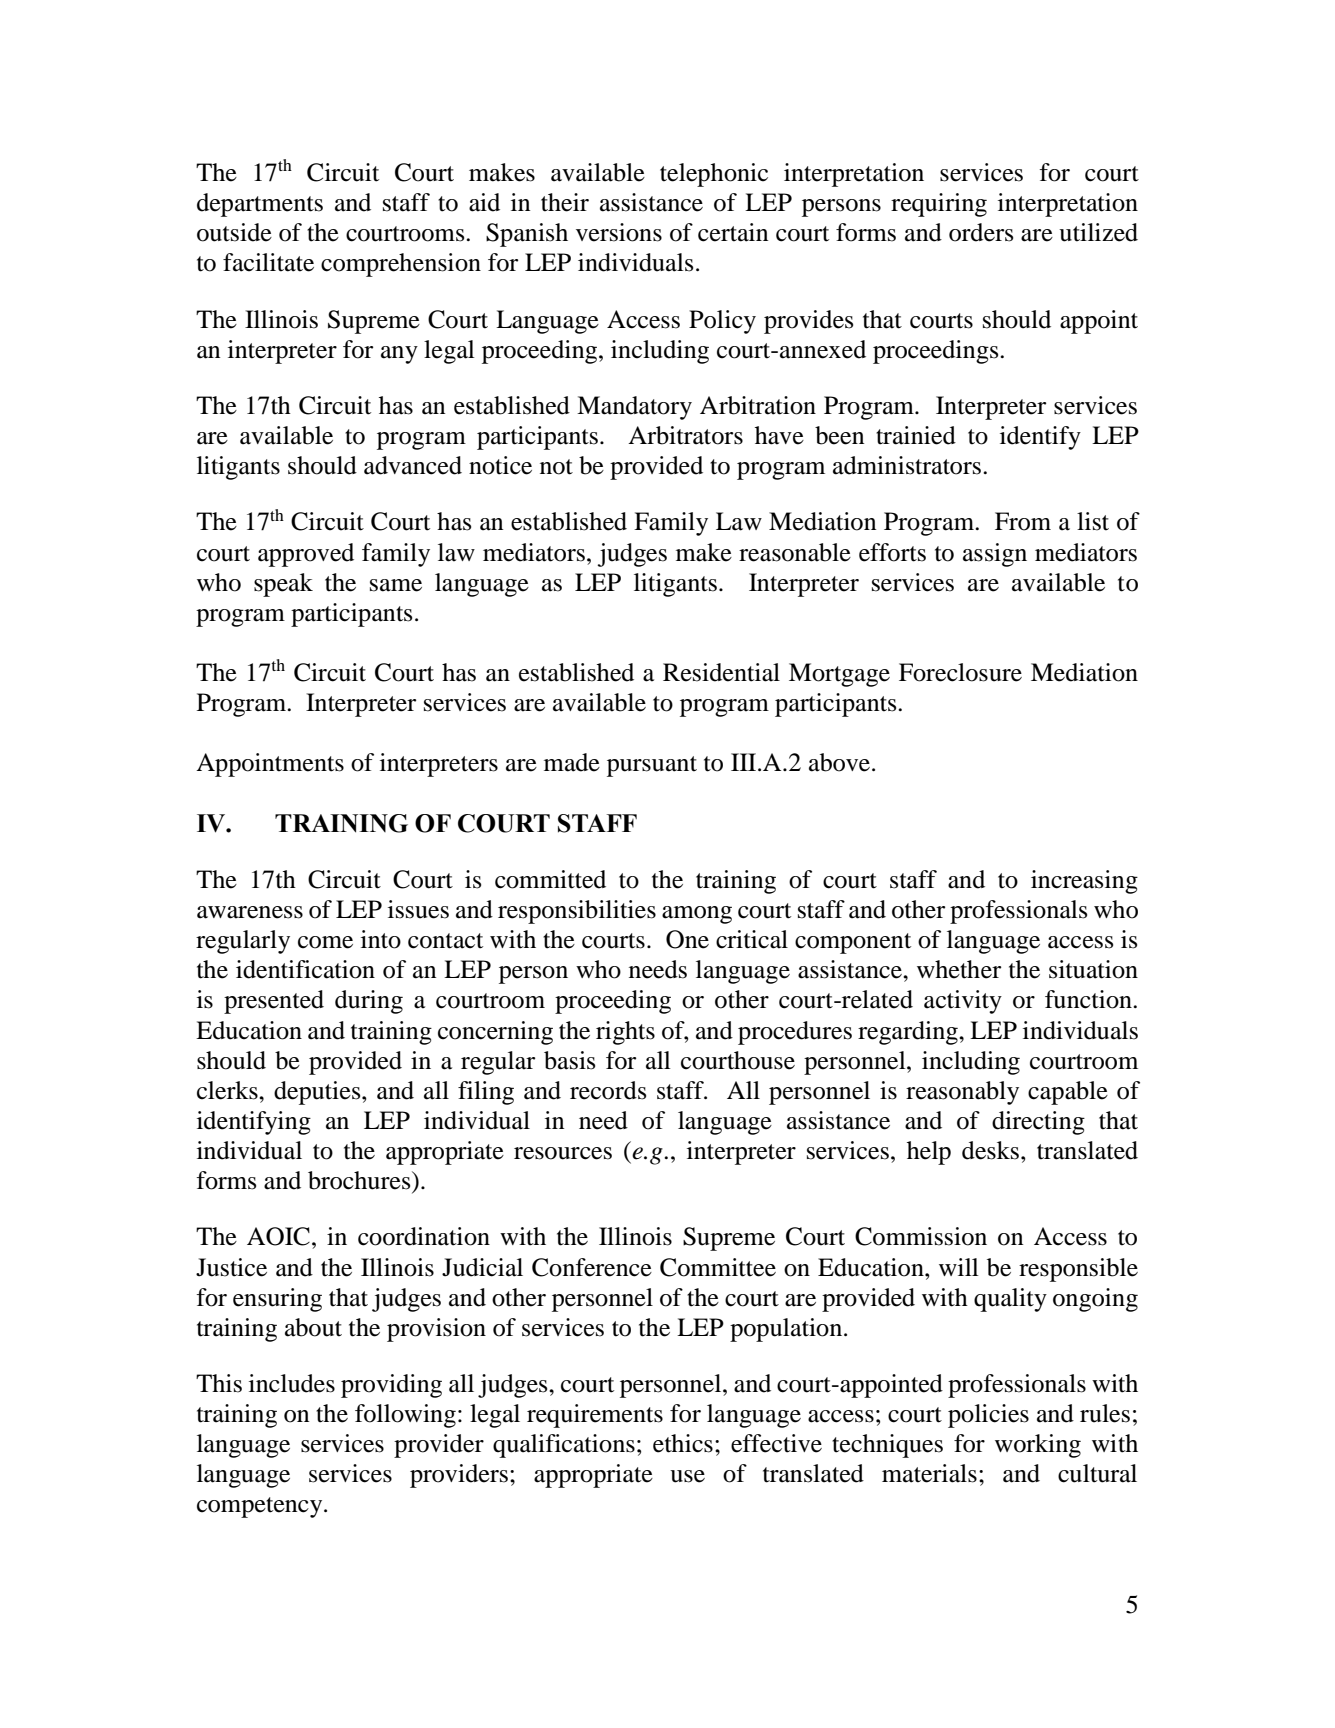  What do you see at coordinates (318, 1093) in the image?
I see `deputies` at bounding box center [318, 1093].
